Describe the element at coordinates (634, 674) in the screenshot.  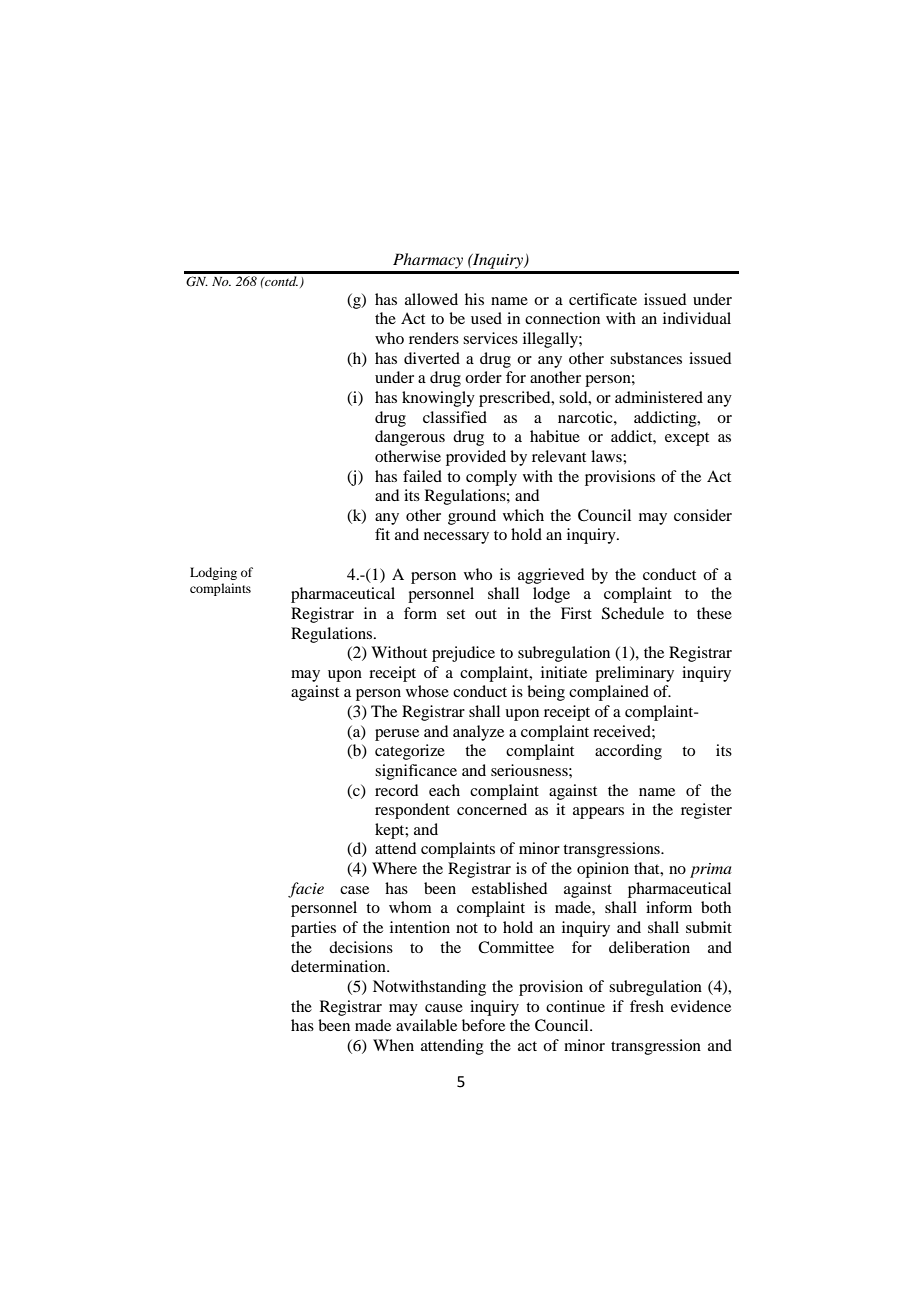
I see `preliminary` at that location.
